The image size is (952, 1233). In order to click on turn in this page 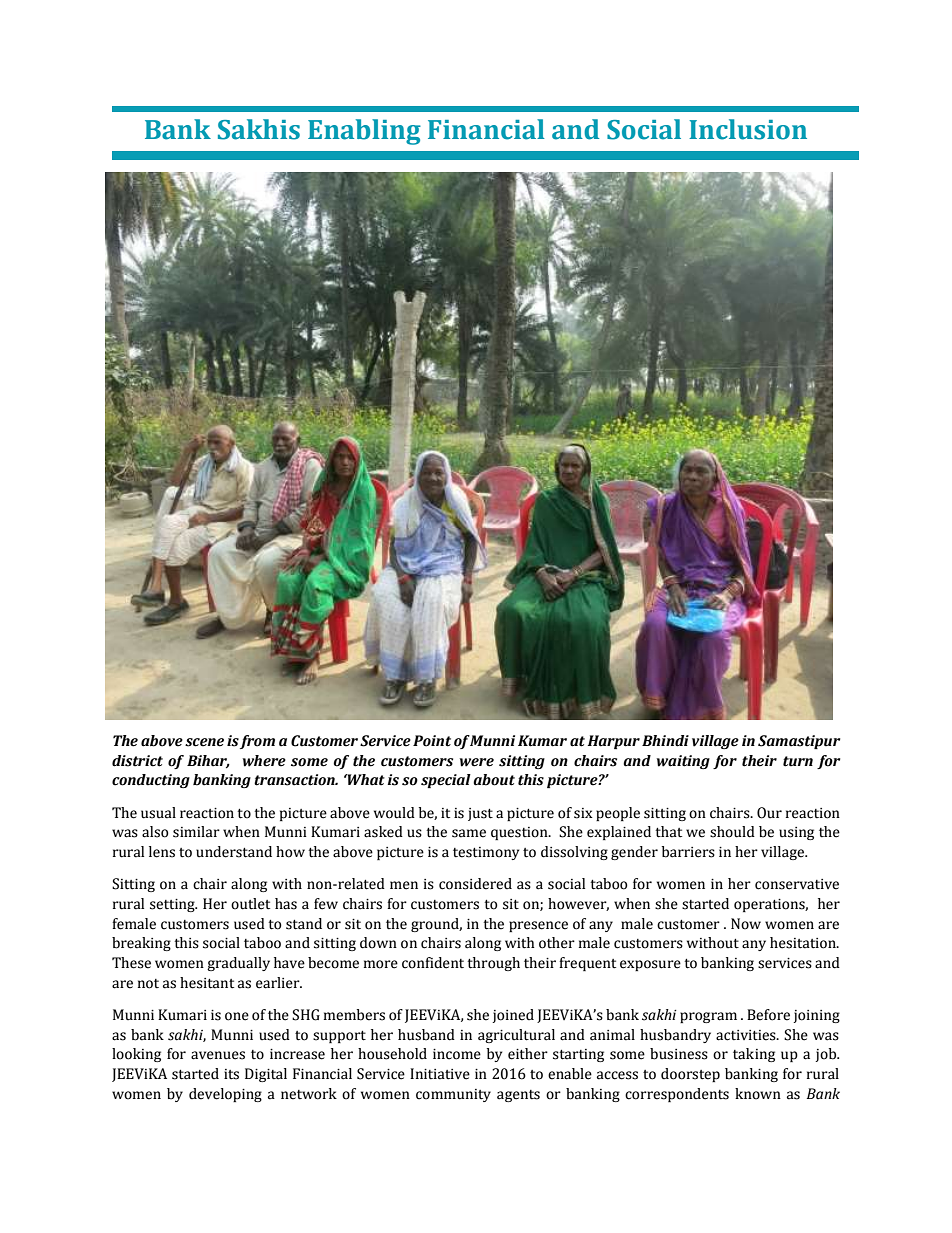, I will do `click(798, 761)`.
